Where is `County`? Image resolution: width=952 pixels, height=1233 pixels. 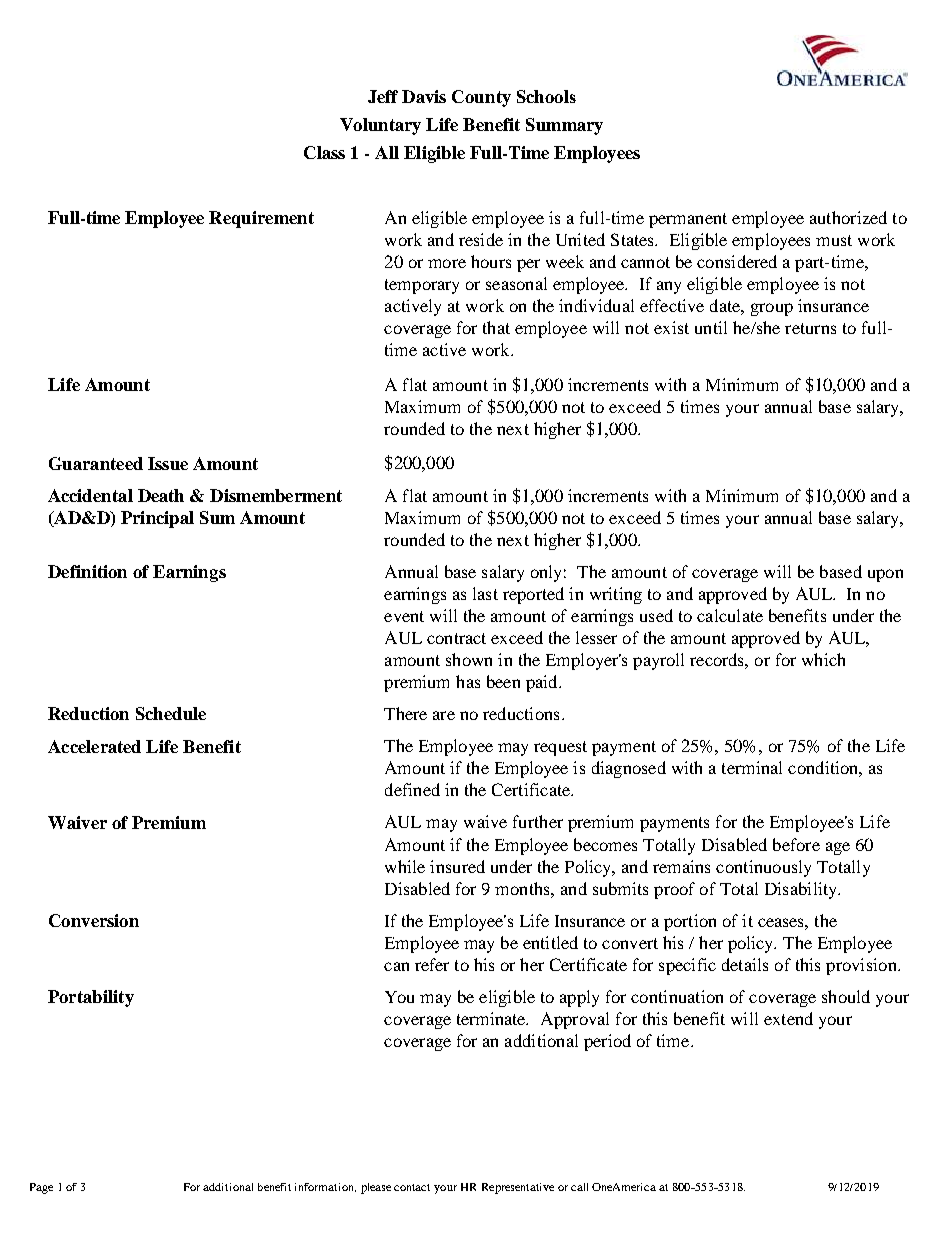 County is located at coordinates (481, 98).
